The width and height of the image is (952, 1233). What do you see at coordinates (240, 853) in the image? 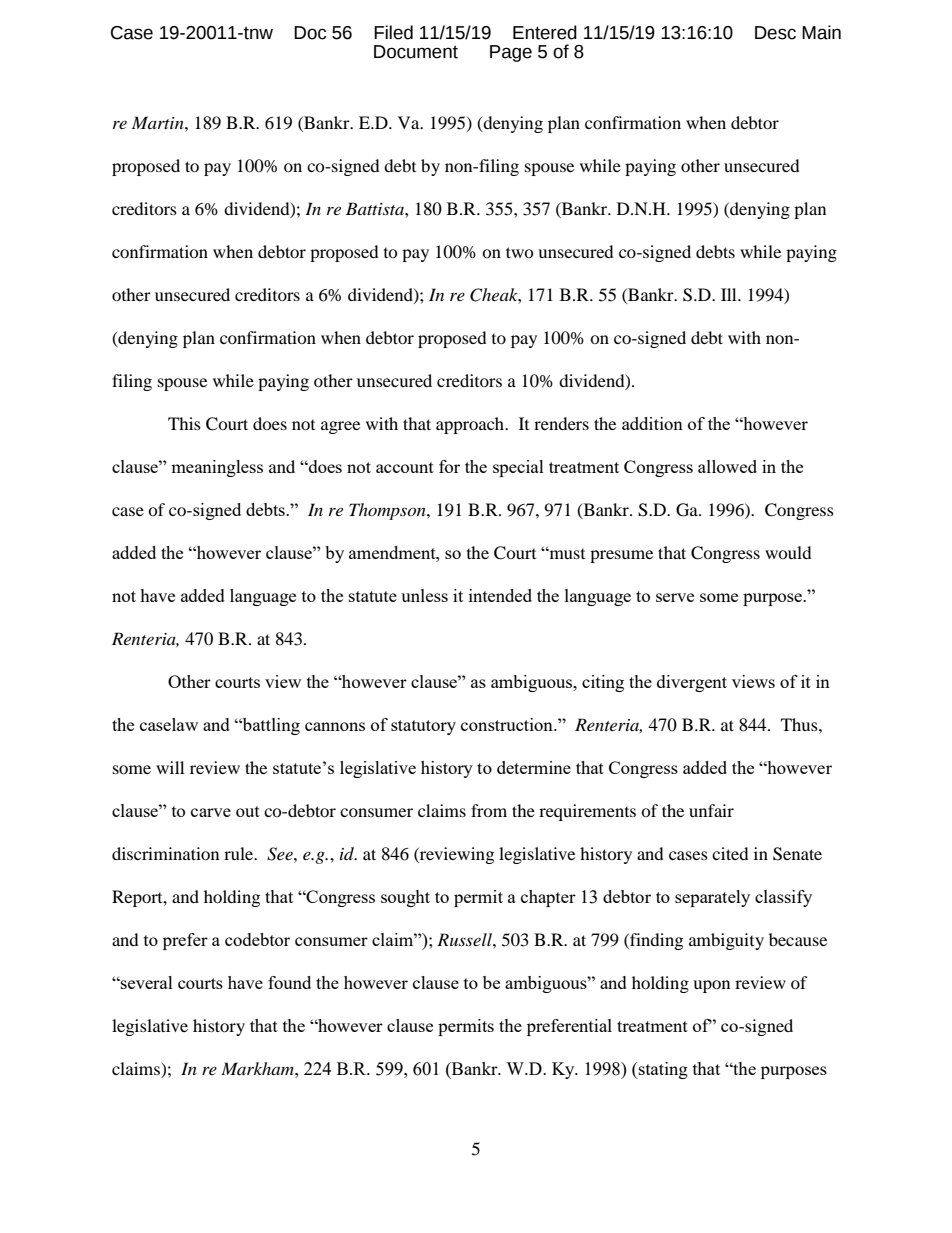
I see `rule` at bounding box center [240, 853].
